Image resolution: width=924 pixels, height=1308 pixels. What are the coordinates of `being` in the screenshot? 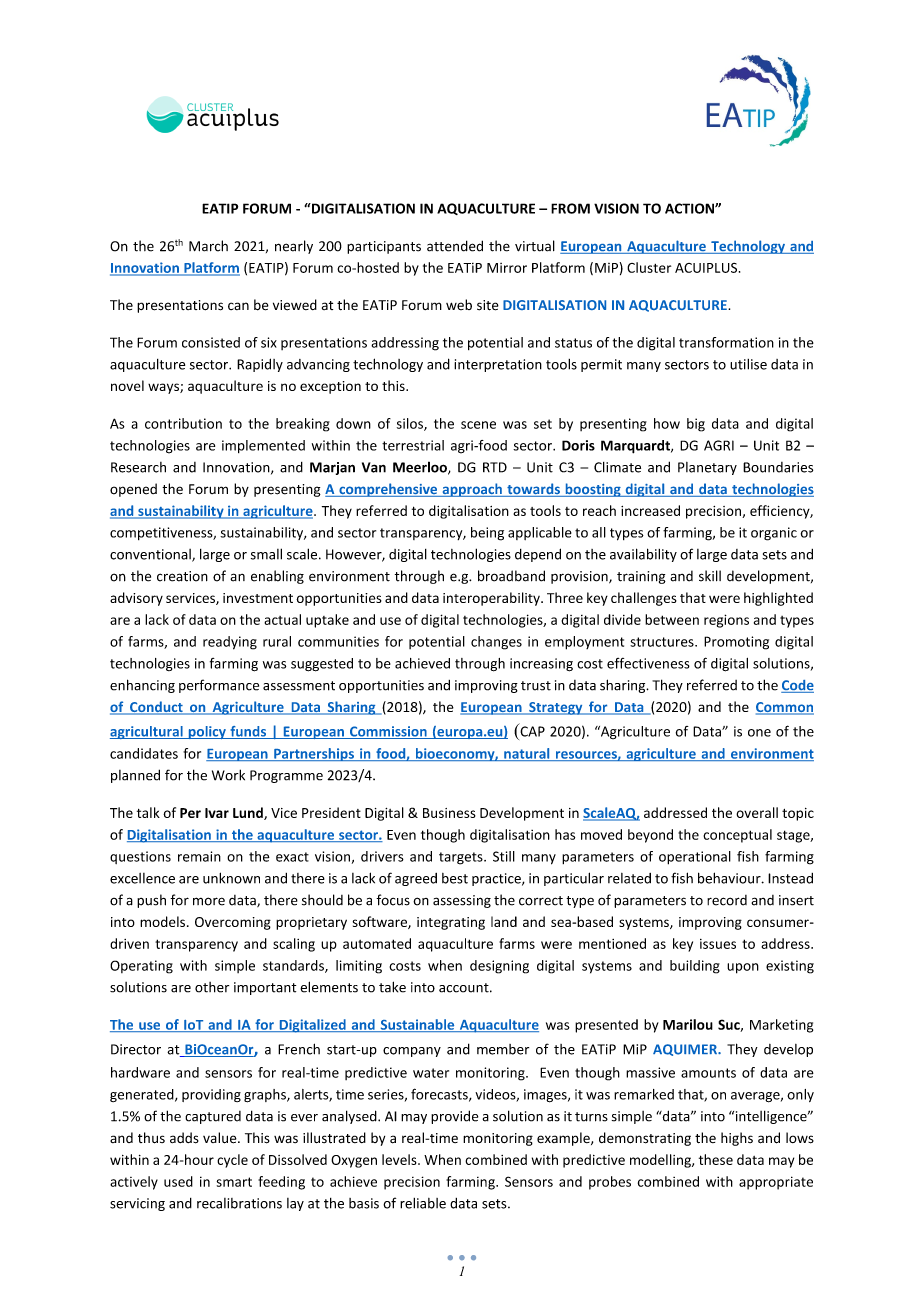 It's located at (487, 534).
